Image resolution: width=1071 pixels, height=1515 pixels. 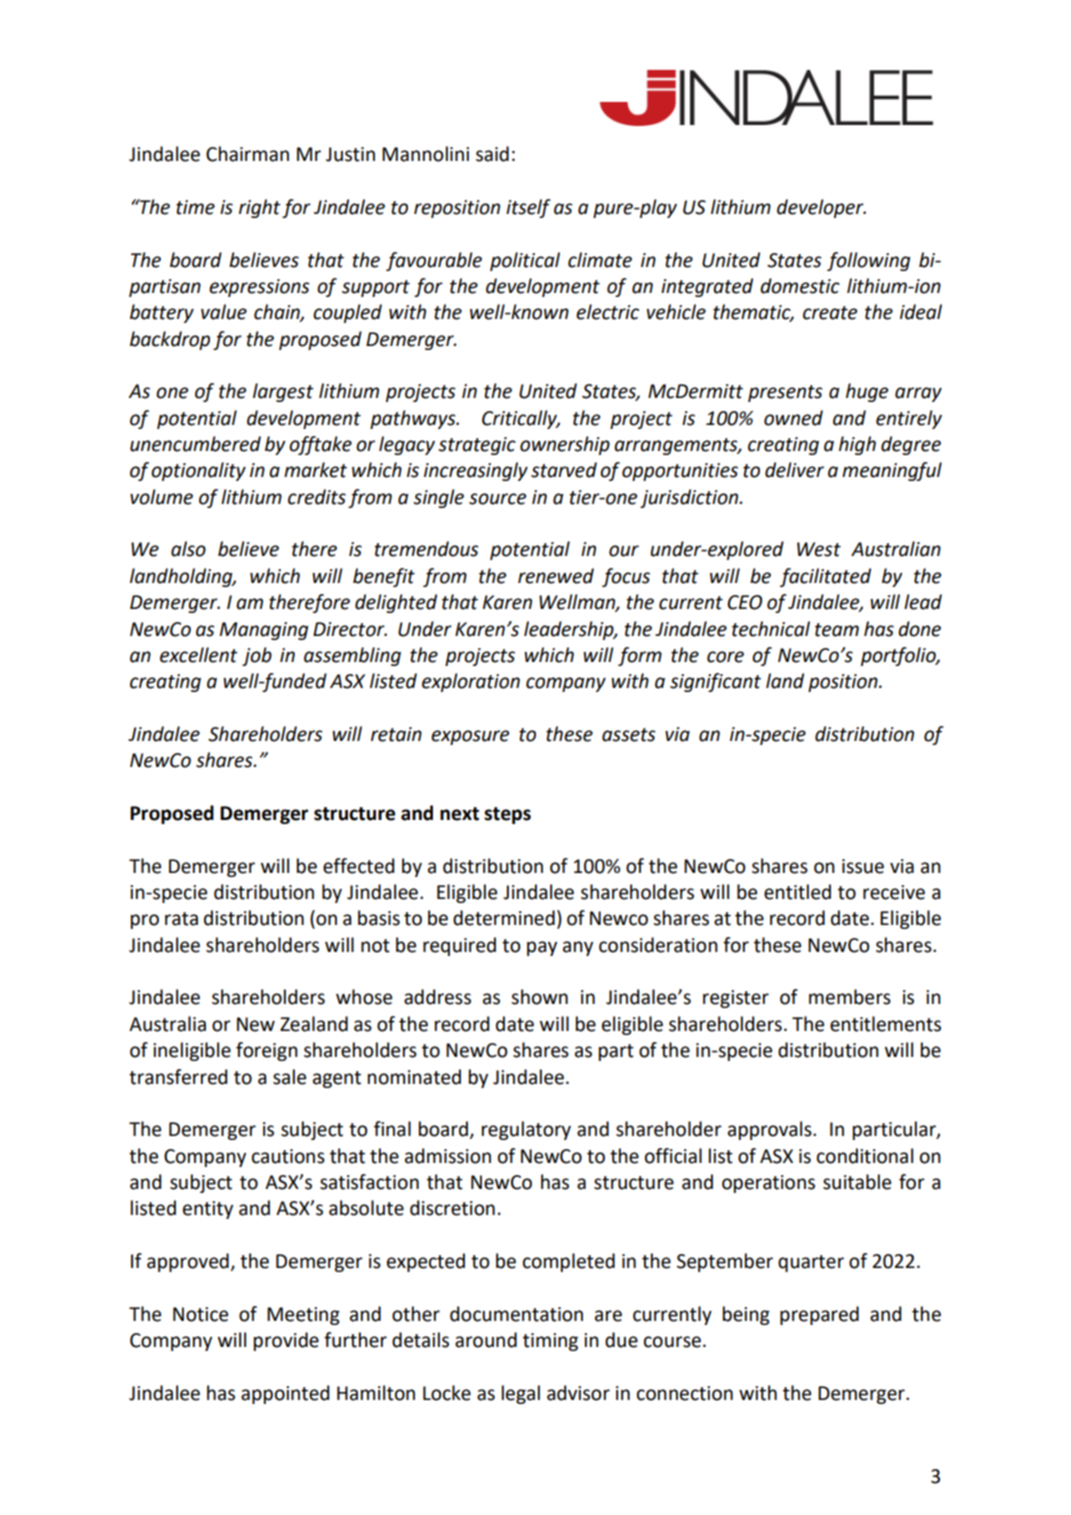 I want to click on optionality, so click(x=198, y=471).
